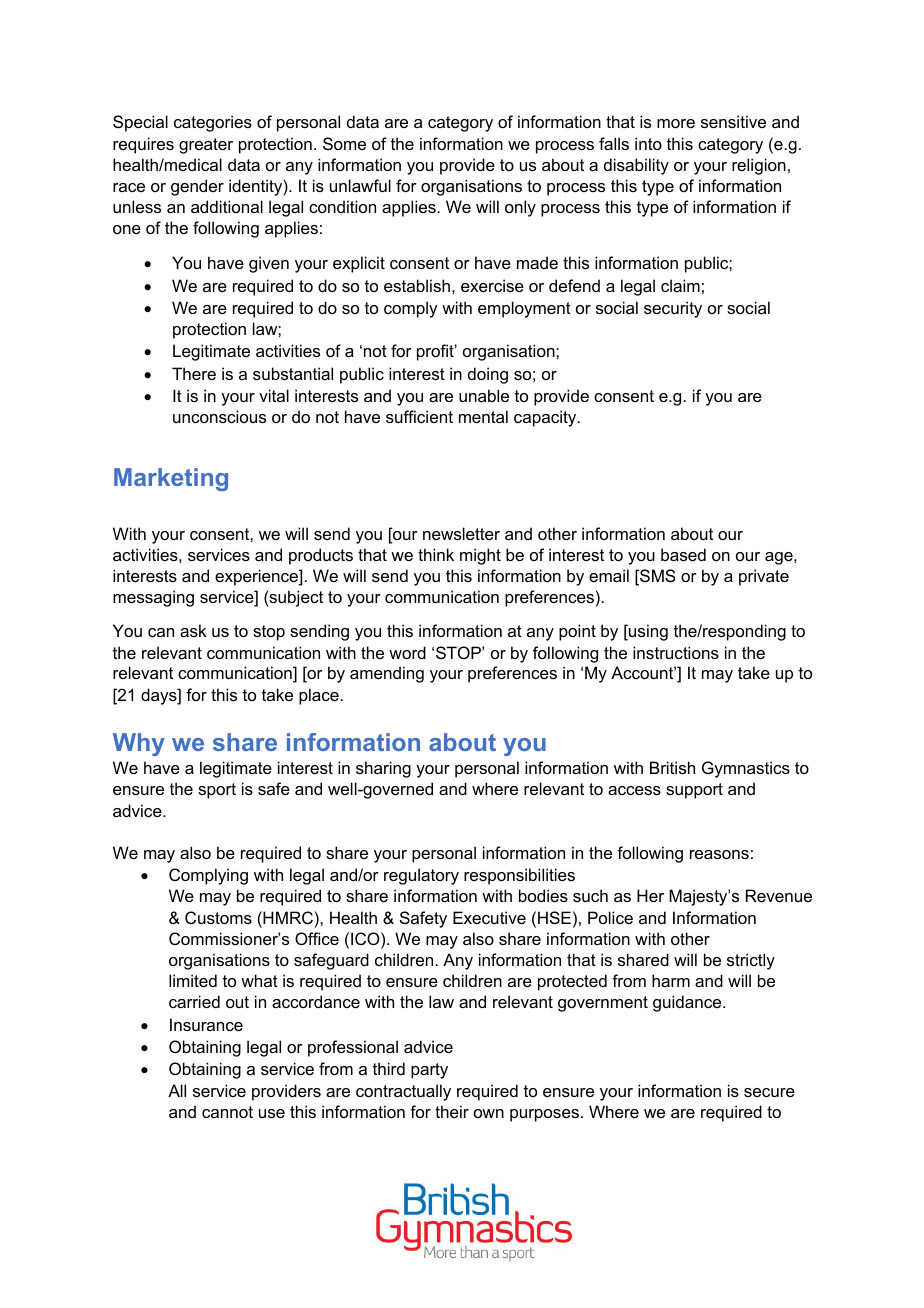  Describe the element at coordinates (676, 123) in the screenshot. I see `more` at that location.
